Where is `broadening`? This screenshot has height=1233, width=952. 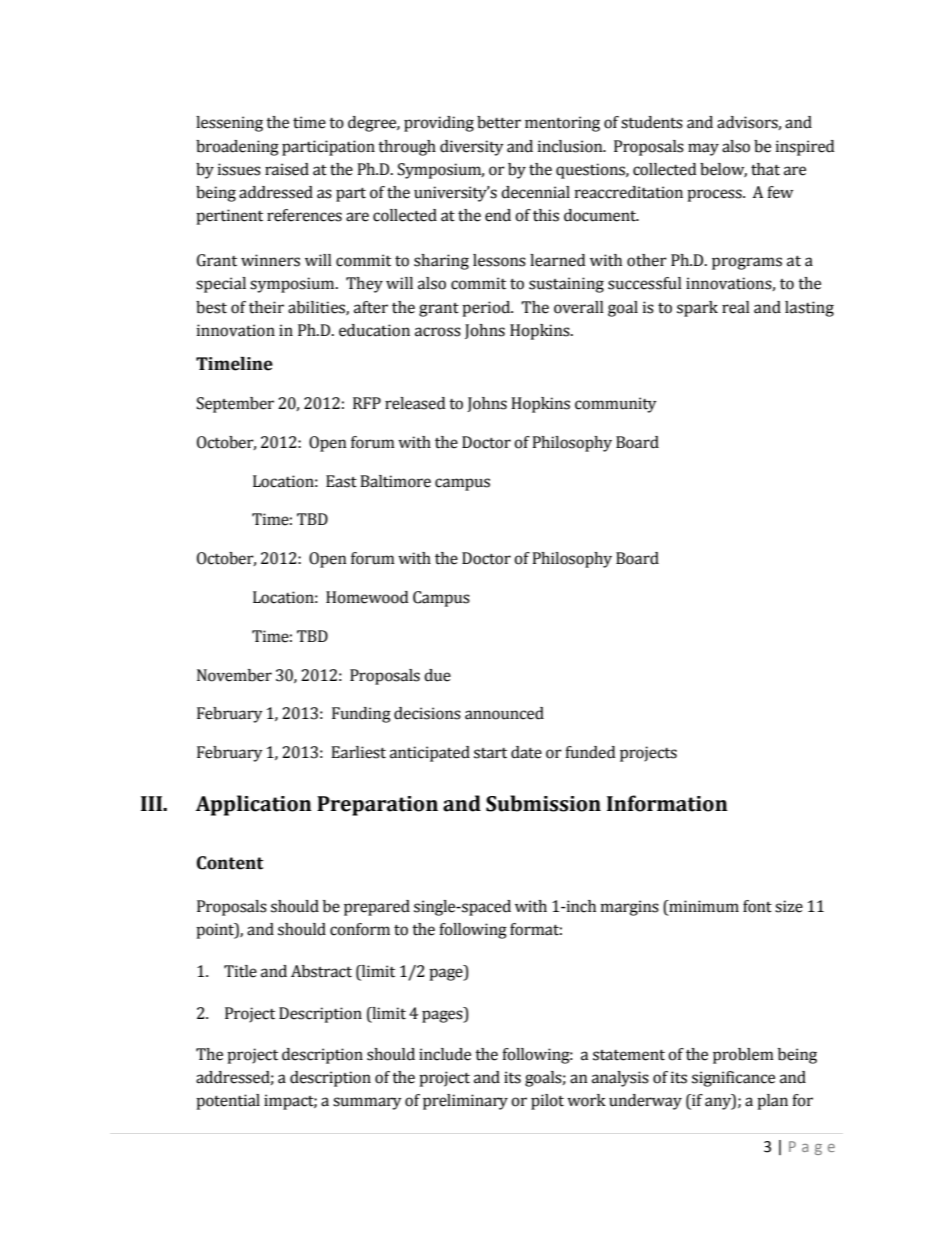
broadening is located at coordinates (237, 148).
